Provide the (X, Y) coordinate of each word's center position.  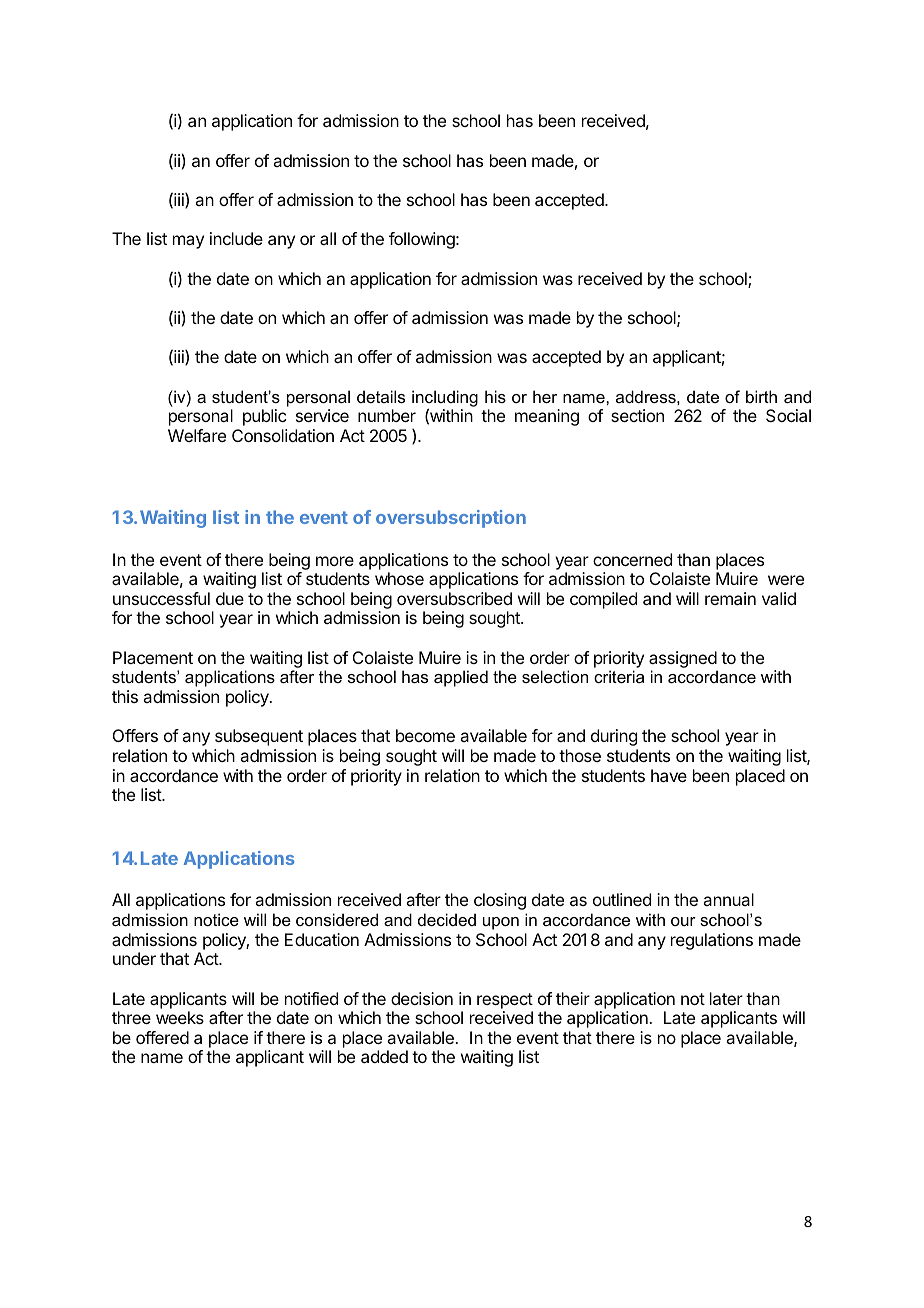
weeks (180, 1017)
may (188, 242)
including (445, 399)
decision (422, 998)
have (669, 775)
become (425, 735)
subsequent (259, 737)
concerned (632, 559)
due (230, 598)
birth (761, 396)
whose (399, 578)
